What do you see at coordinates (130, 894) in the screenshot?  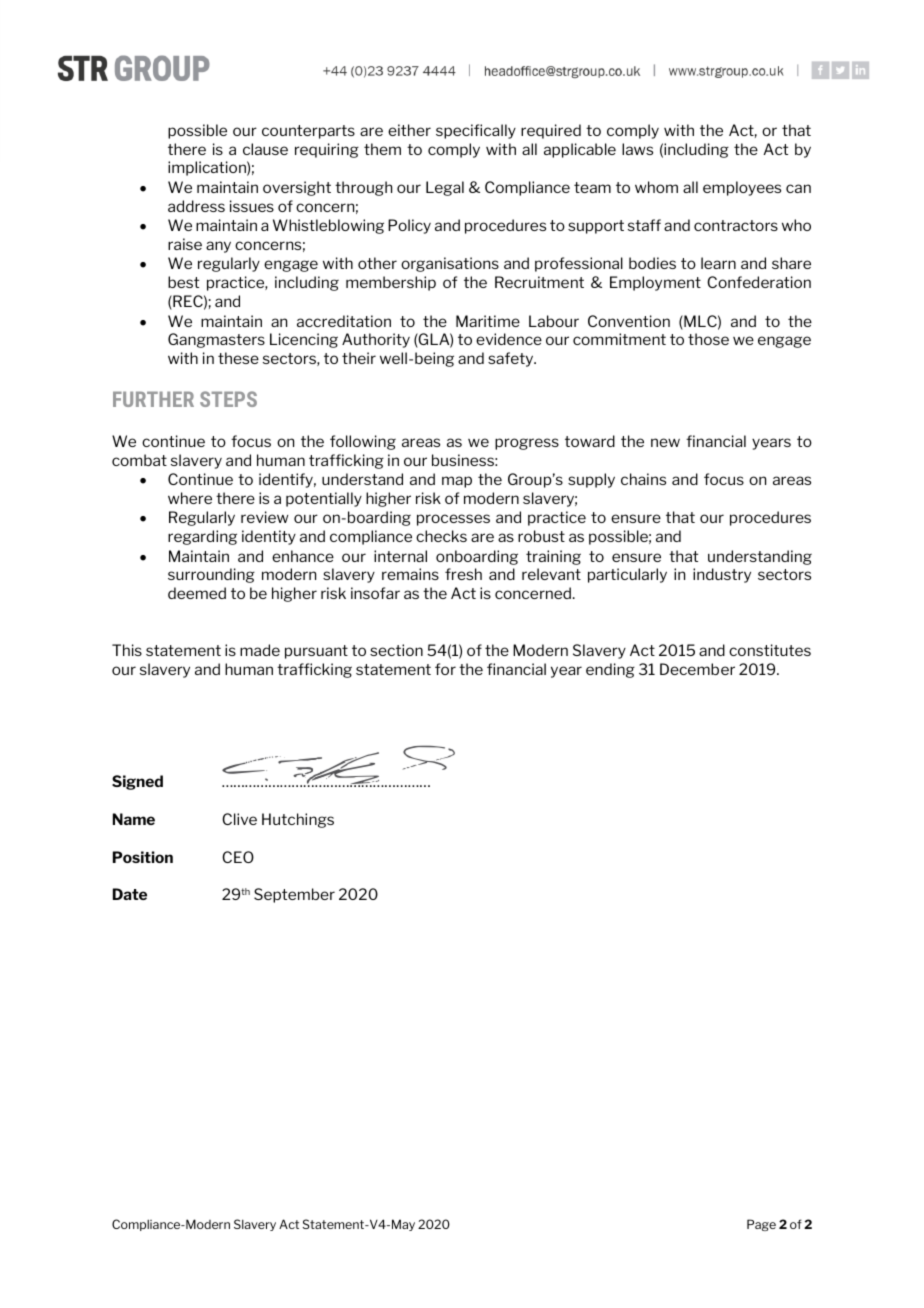 I see `Date` at bounding box center [130, 894].
